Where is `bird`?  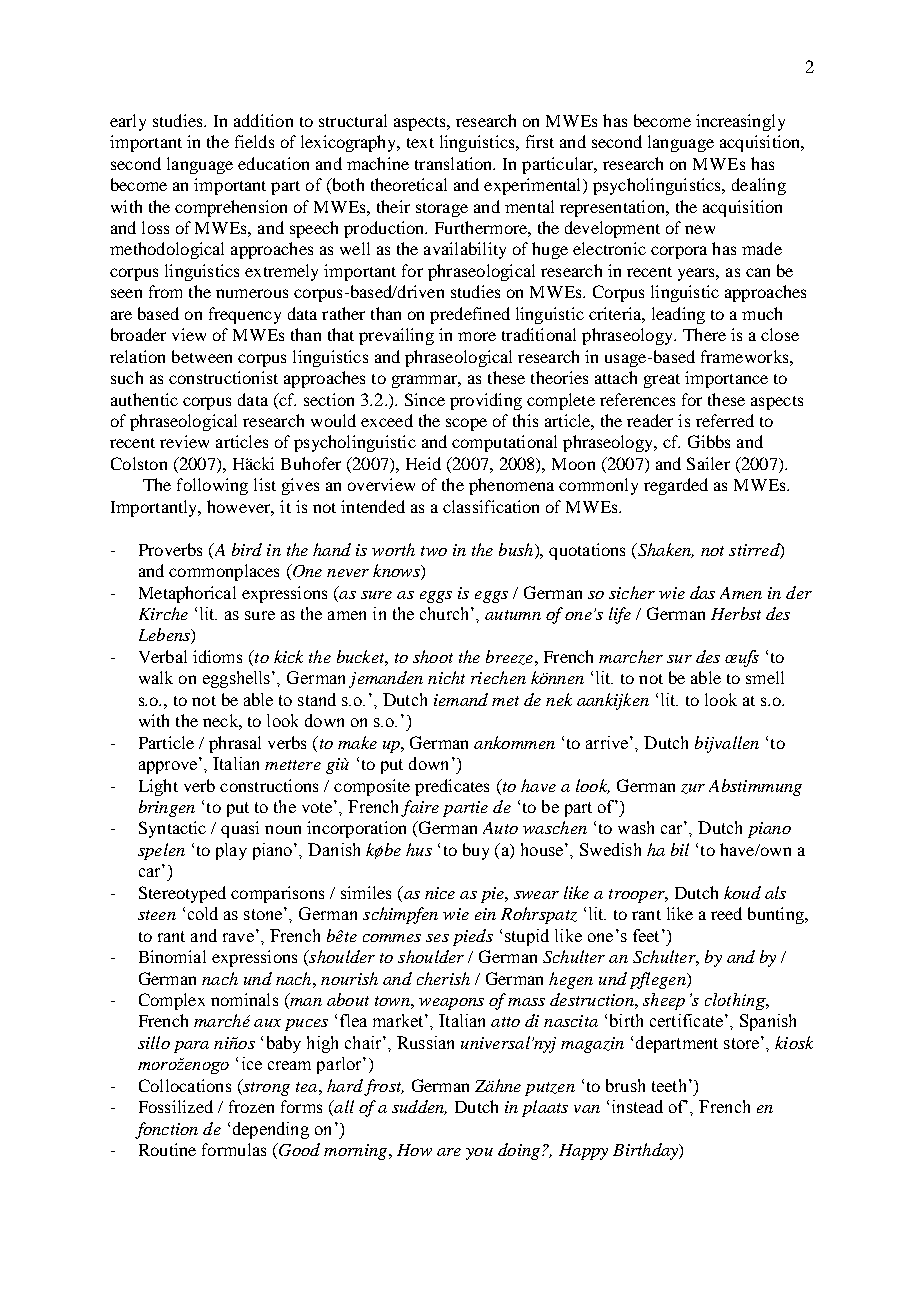
bird is located at coordinates (247, 549).
